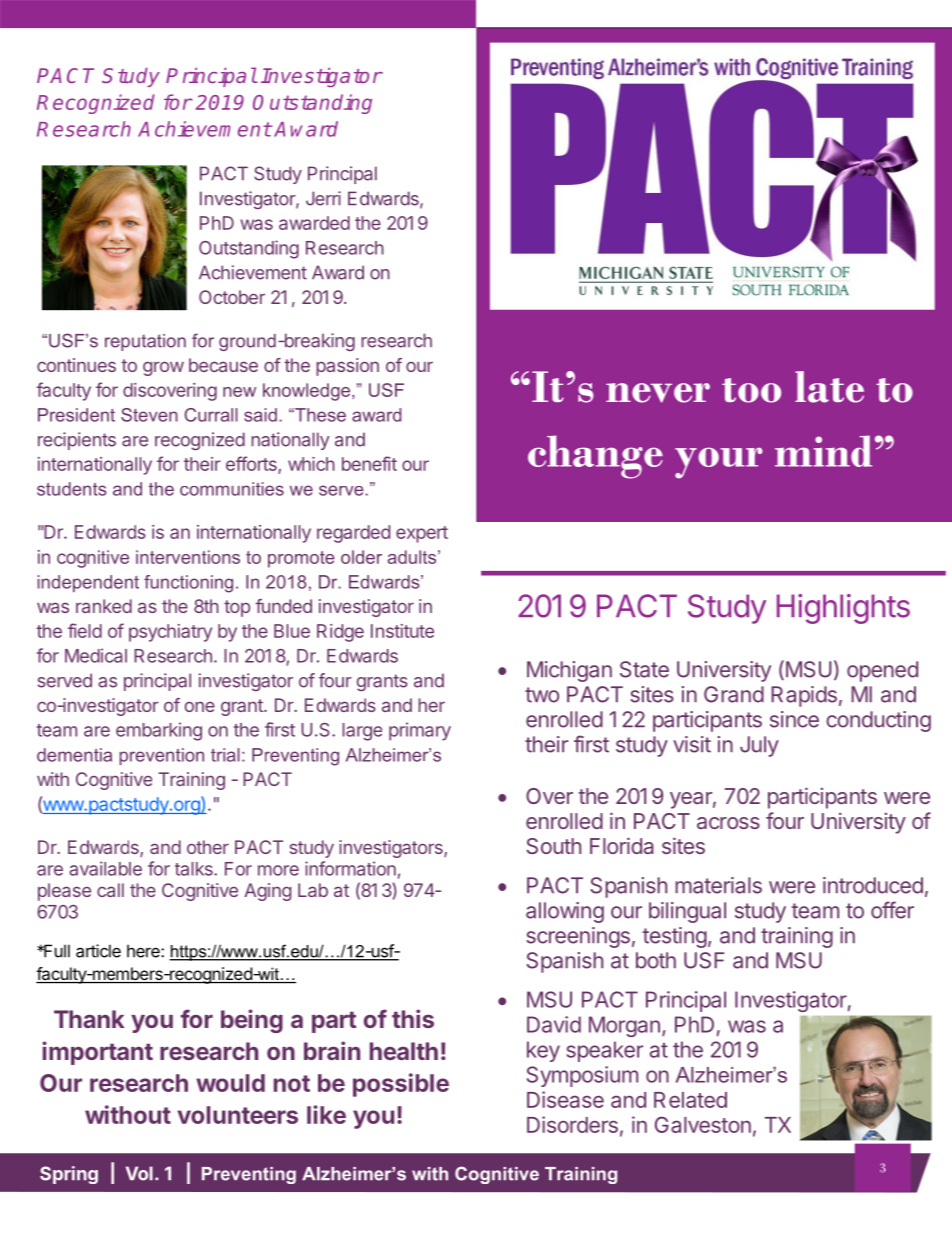  What do you see at coordinates (188, 584) in the document?
I see `functioning` at bounding box center [188, 584].
